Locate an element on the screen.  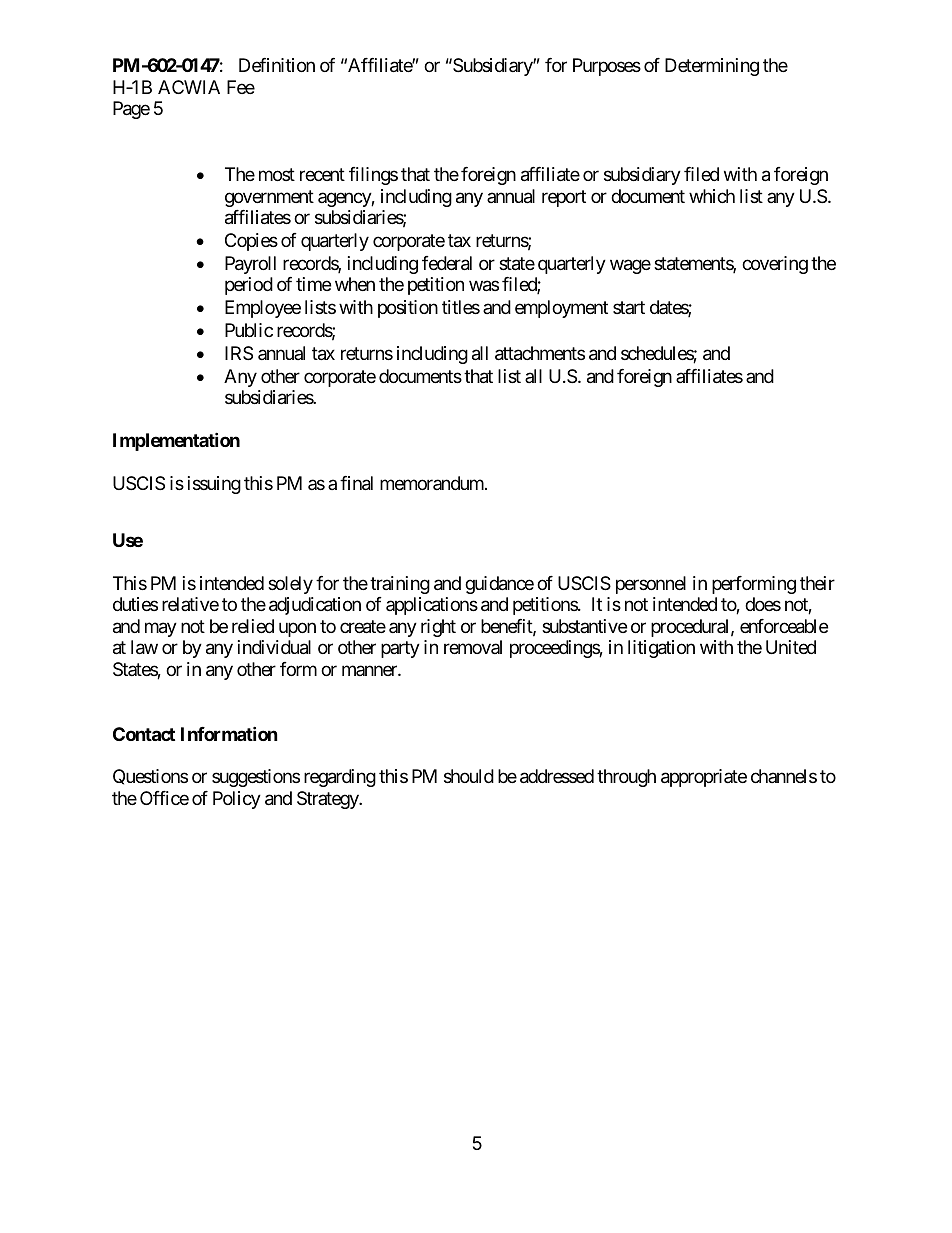
Determining is located at coordinates (712, 67).
